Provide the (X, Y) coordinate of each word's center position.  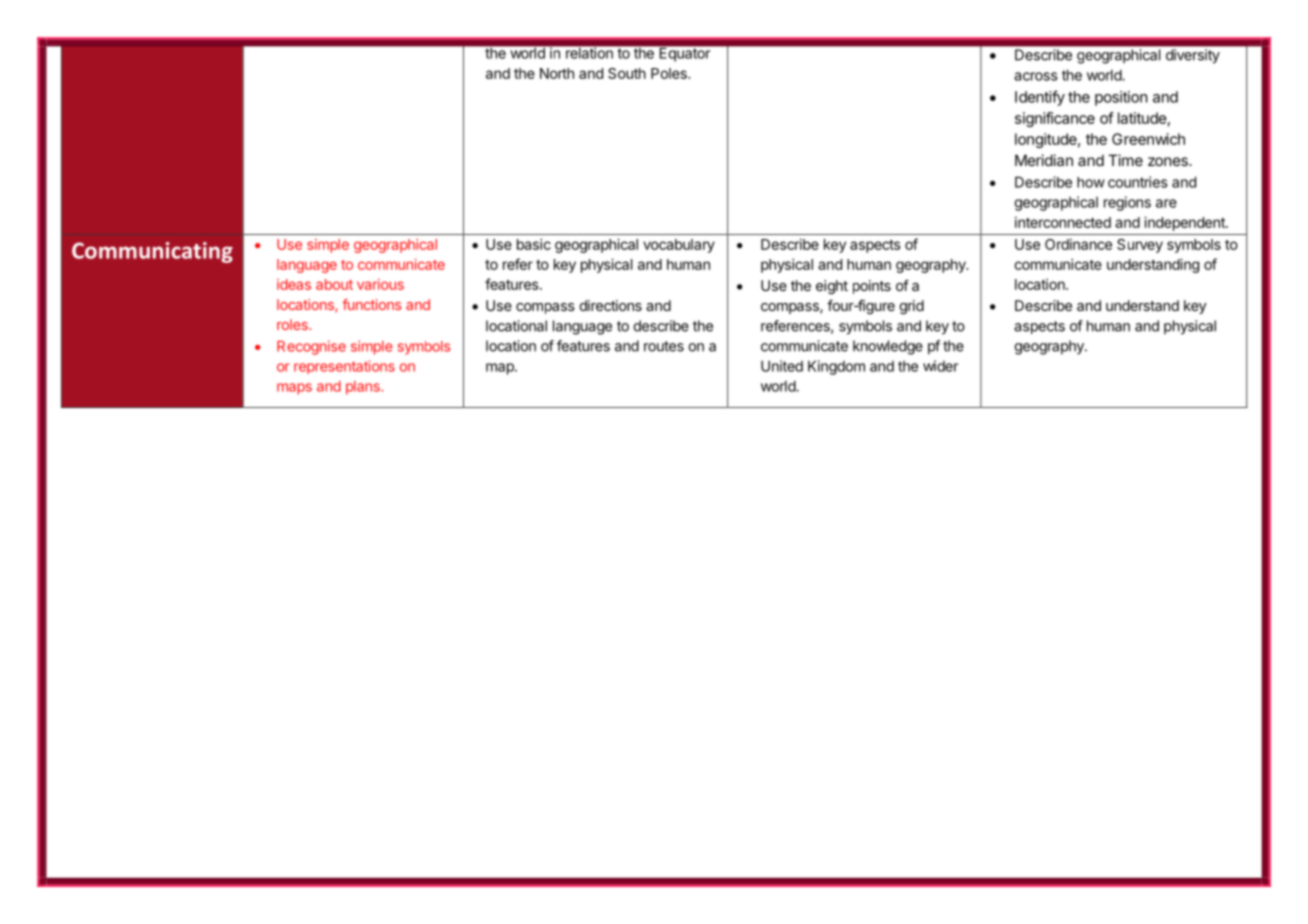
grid (912, 307)
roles (293, 324)
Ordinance (1078, 244)
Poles (670, 73)
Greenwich (1148, 139)
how (1091, 182)
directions (611, 305)
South (627, 73)
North (557, 73)
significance (1055, 119)
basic (534, 244)
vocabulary (679, 246)
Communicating (152, 252)
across (1036, 76)
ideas (294, 284)
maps (294, 389)
